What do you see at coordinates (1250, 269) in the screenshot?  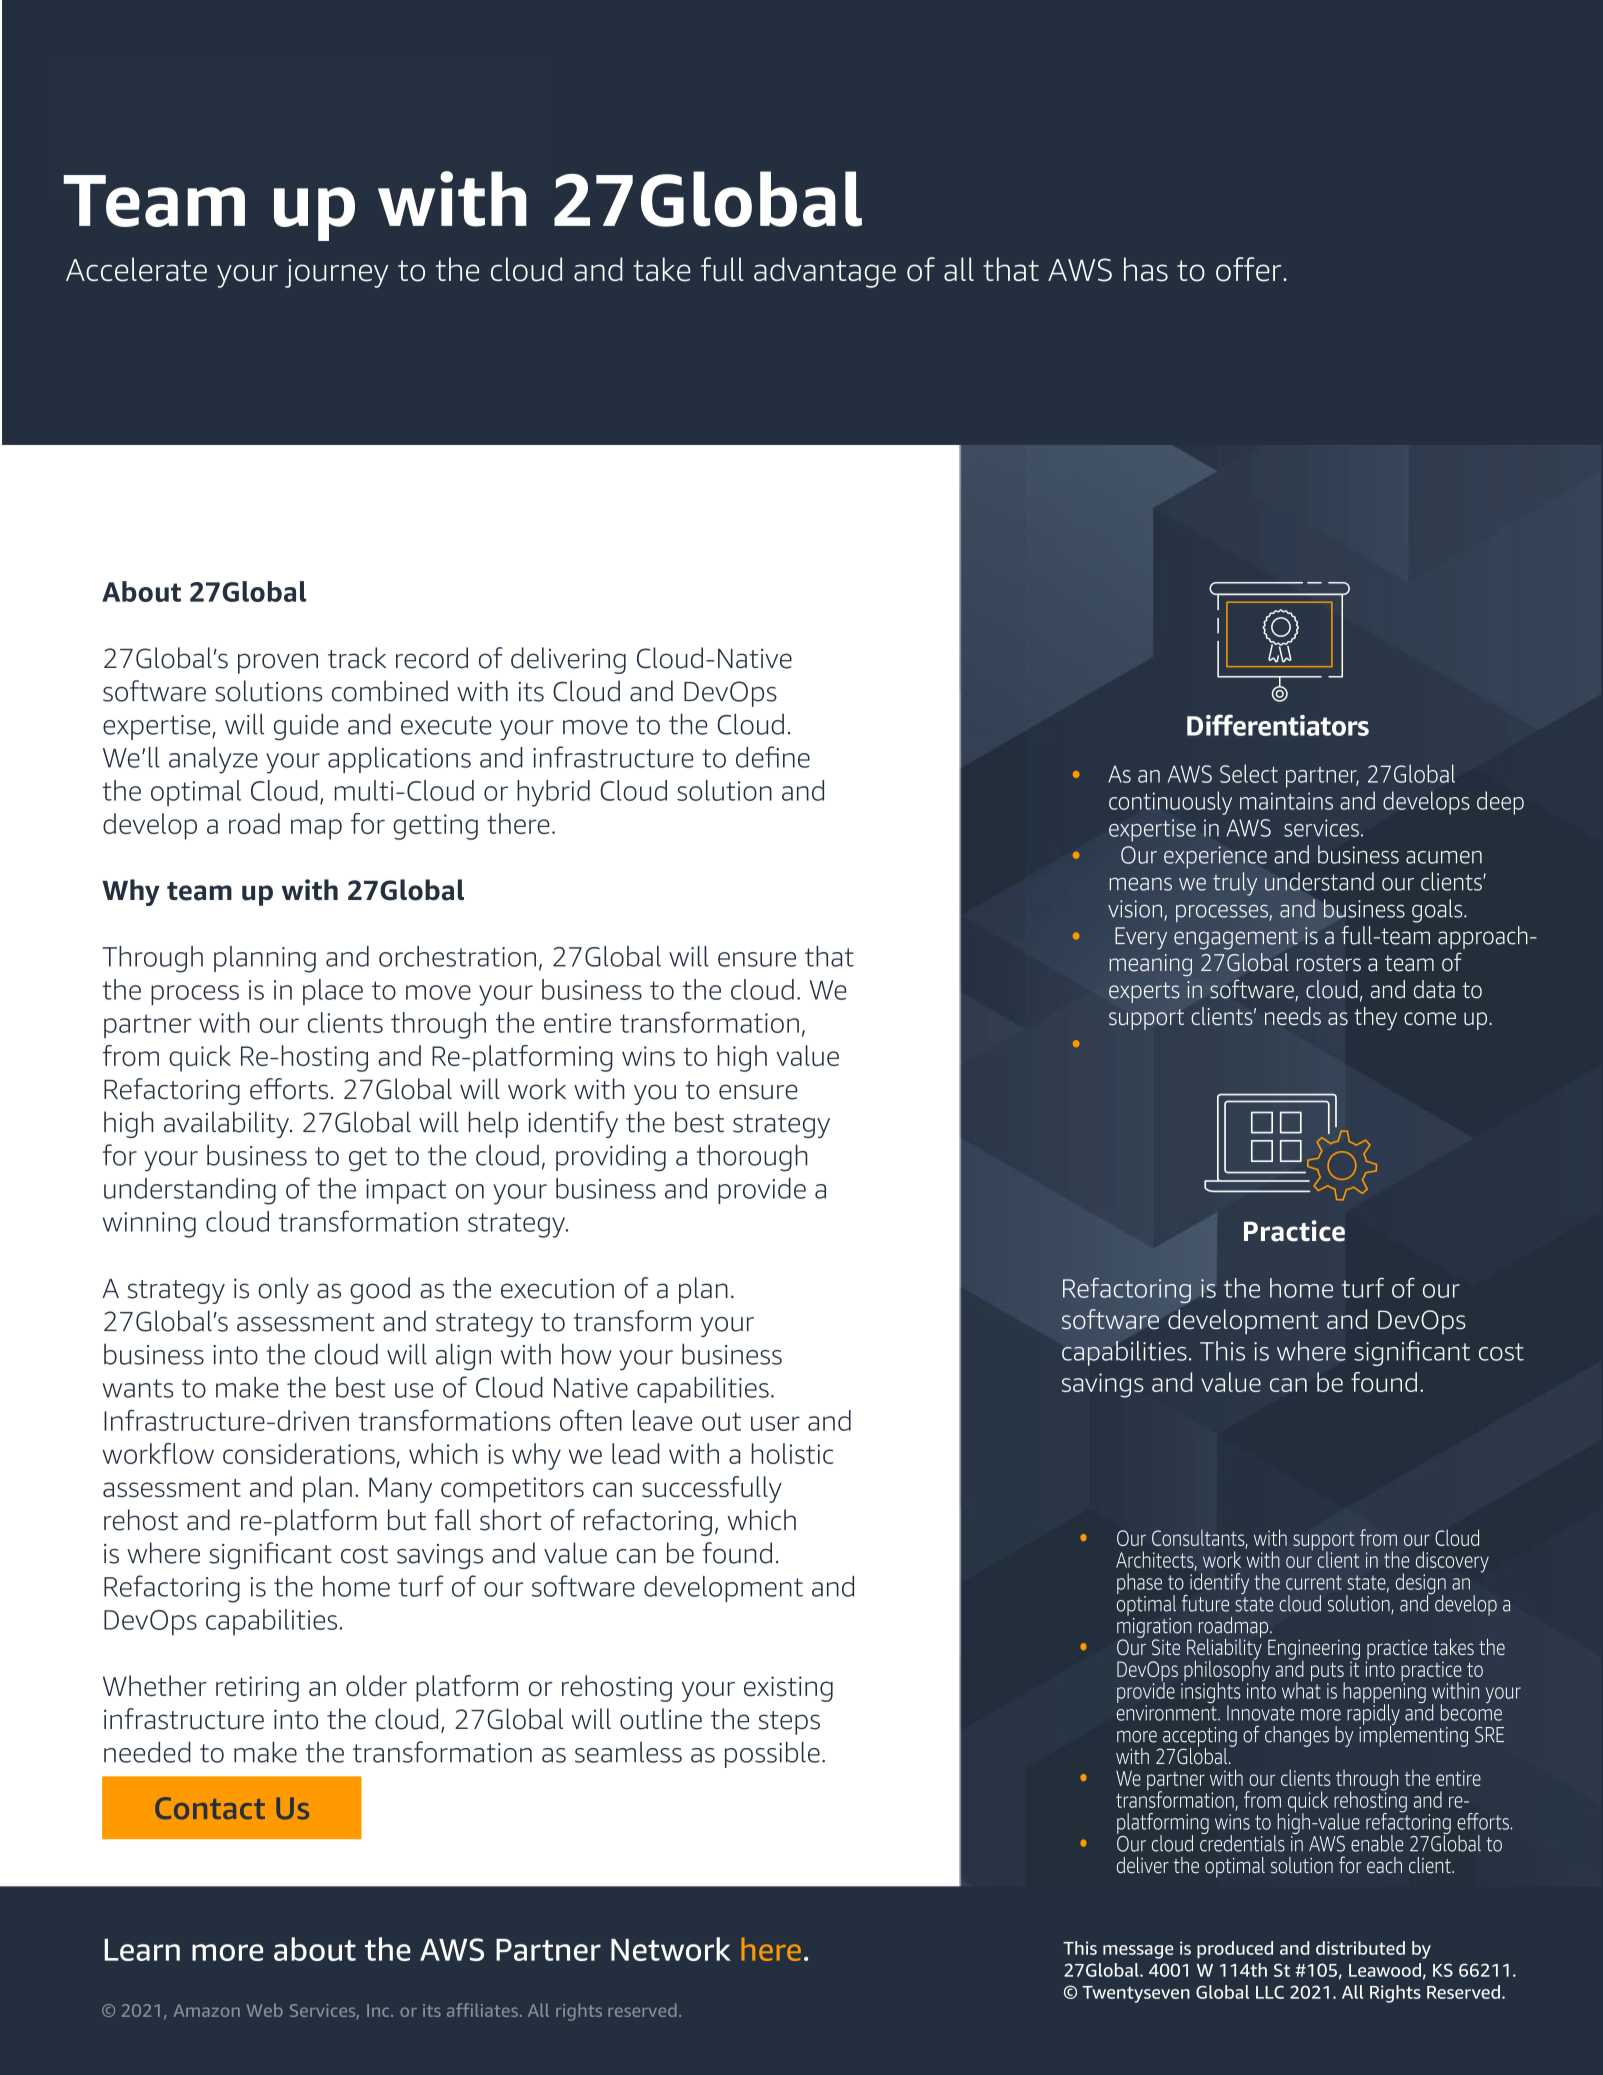 I see `offer` at bounding box center [1250, 269].
